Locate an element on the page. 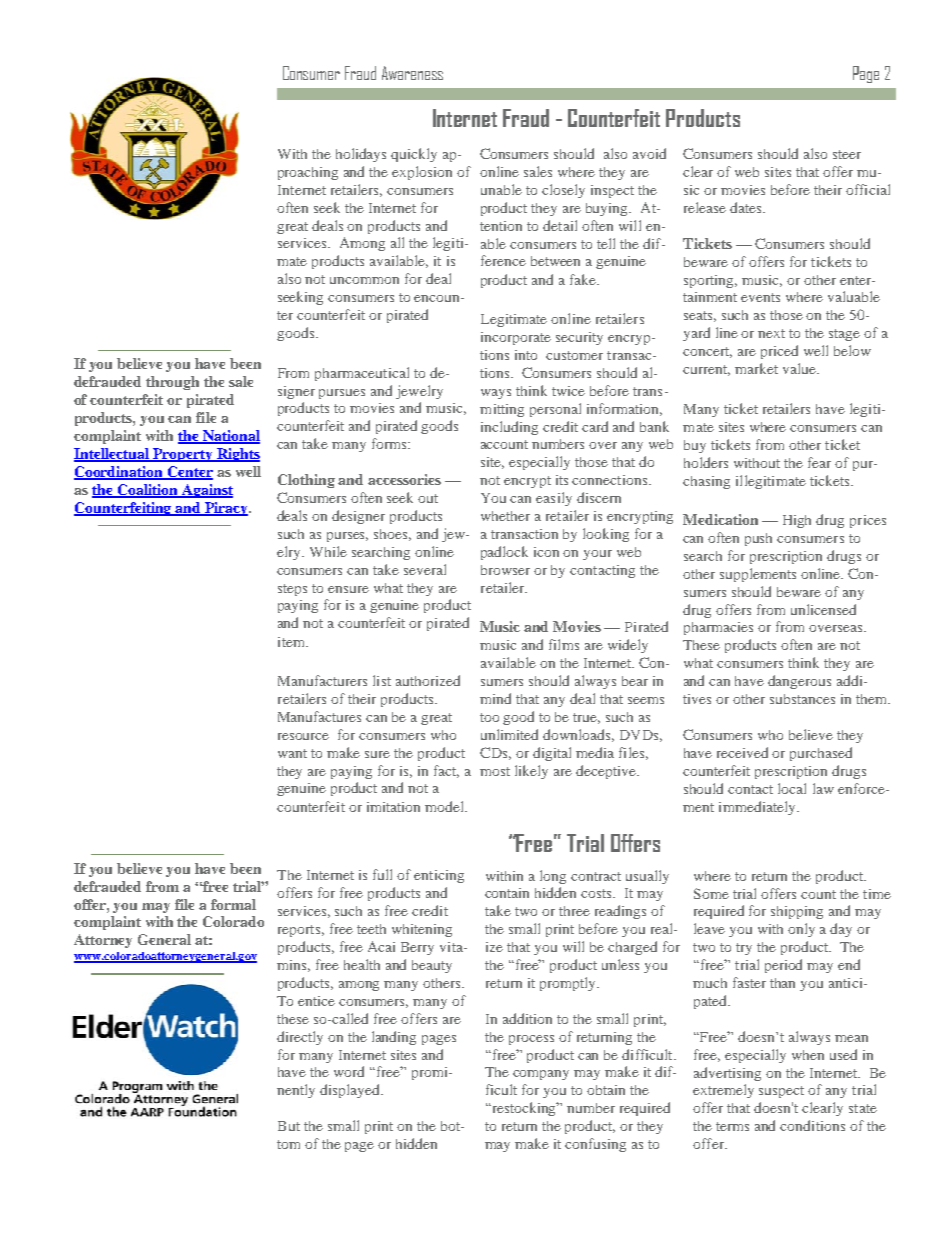 The height and width of the image is (1233, 952). closely is located at coordinates (563, 191).
